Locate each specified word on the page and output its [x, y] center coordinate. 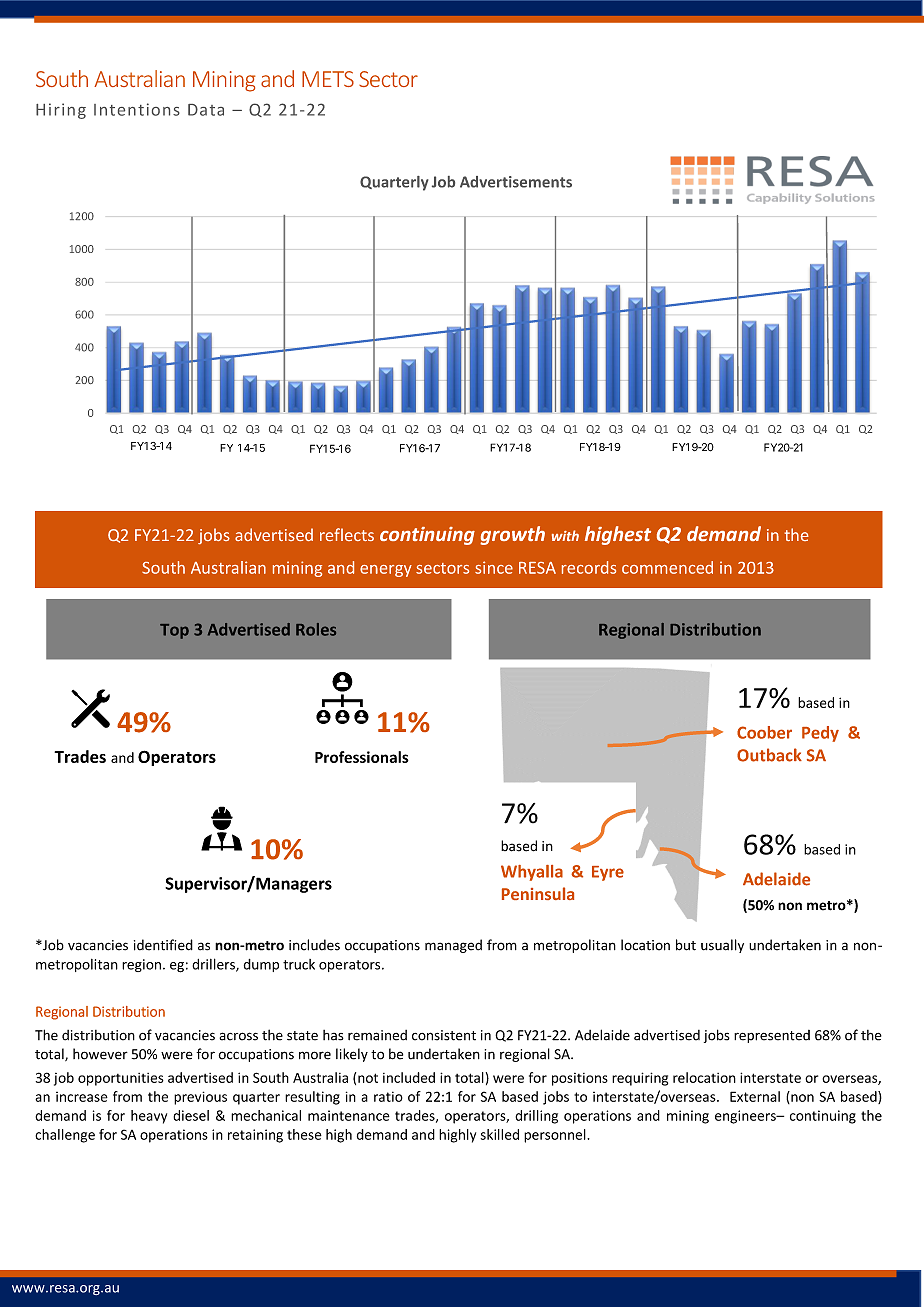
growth [512, 535]
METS [328, 79]
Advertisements [516, 182]
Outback [769, 755]
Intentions [137, 109]
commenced [667, 567]
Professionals [362, 757]
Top [174, 631]
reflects [347, 534]
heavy [149, 1117]
